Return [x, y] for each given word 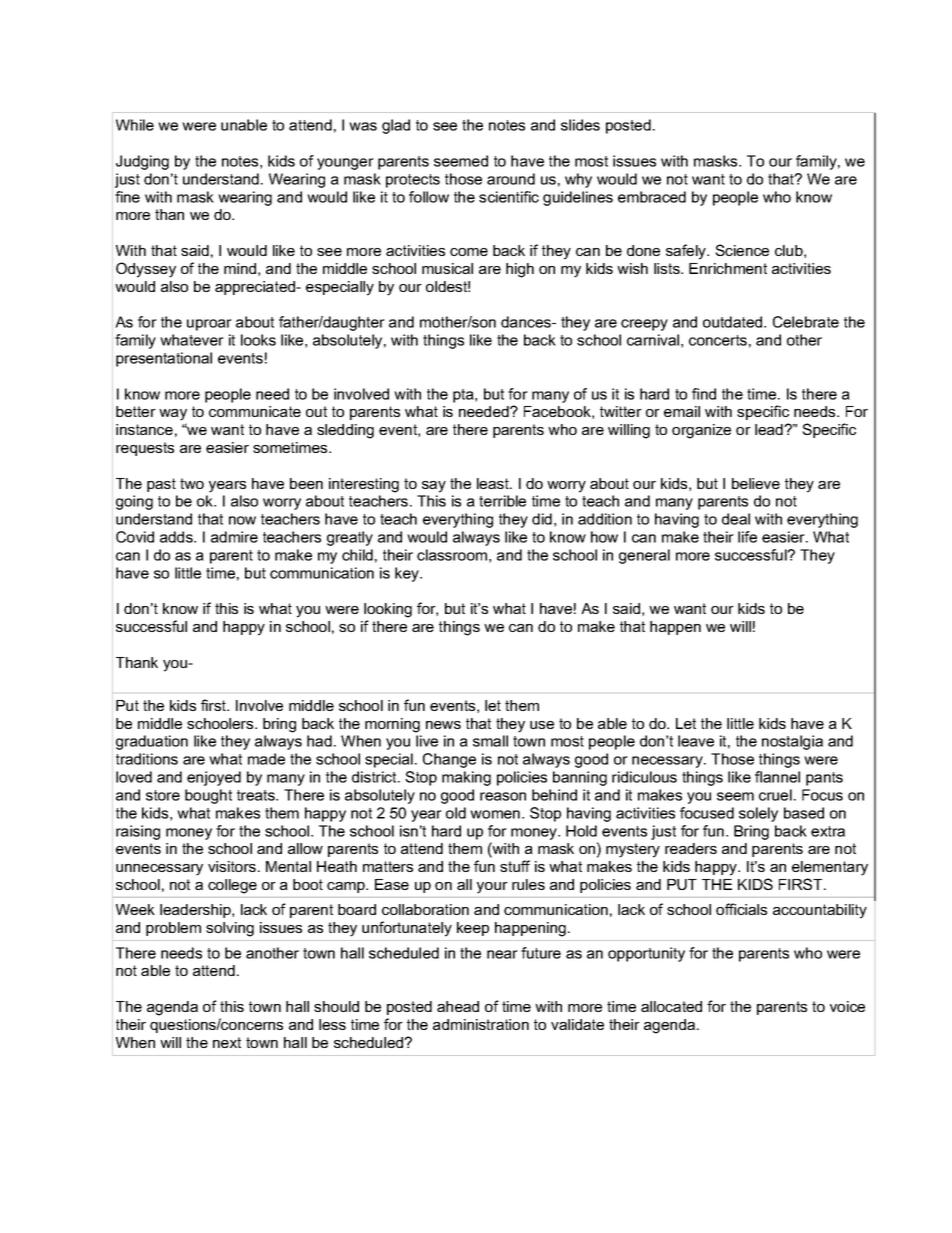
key [408, 574]
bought [208, 796]
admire [234, 537]
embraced [652, 197]
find [704, 394]
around [511, 179]
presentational [164, 359]
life [747, 537]
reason [503, 796]
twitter [621, 411]
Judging [142, 162]
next [227, 1042]
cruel [775, 795]
